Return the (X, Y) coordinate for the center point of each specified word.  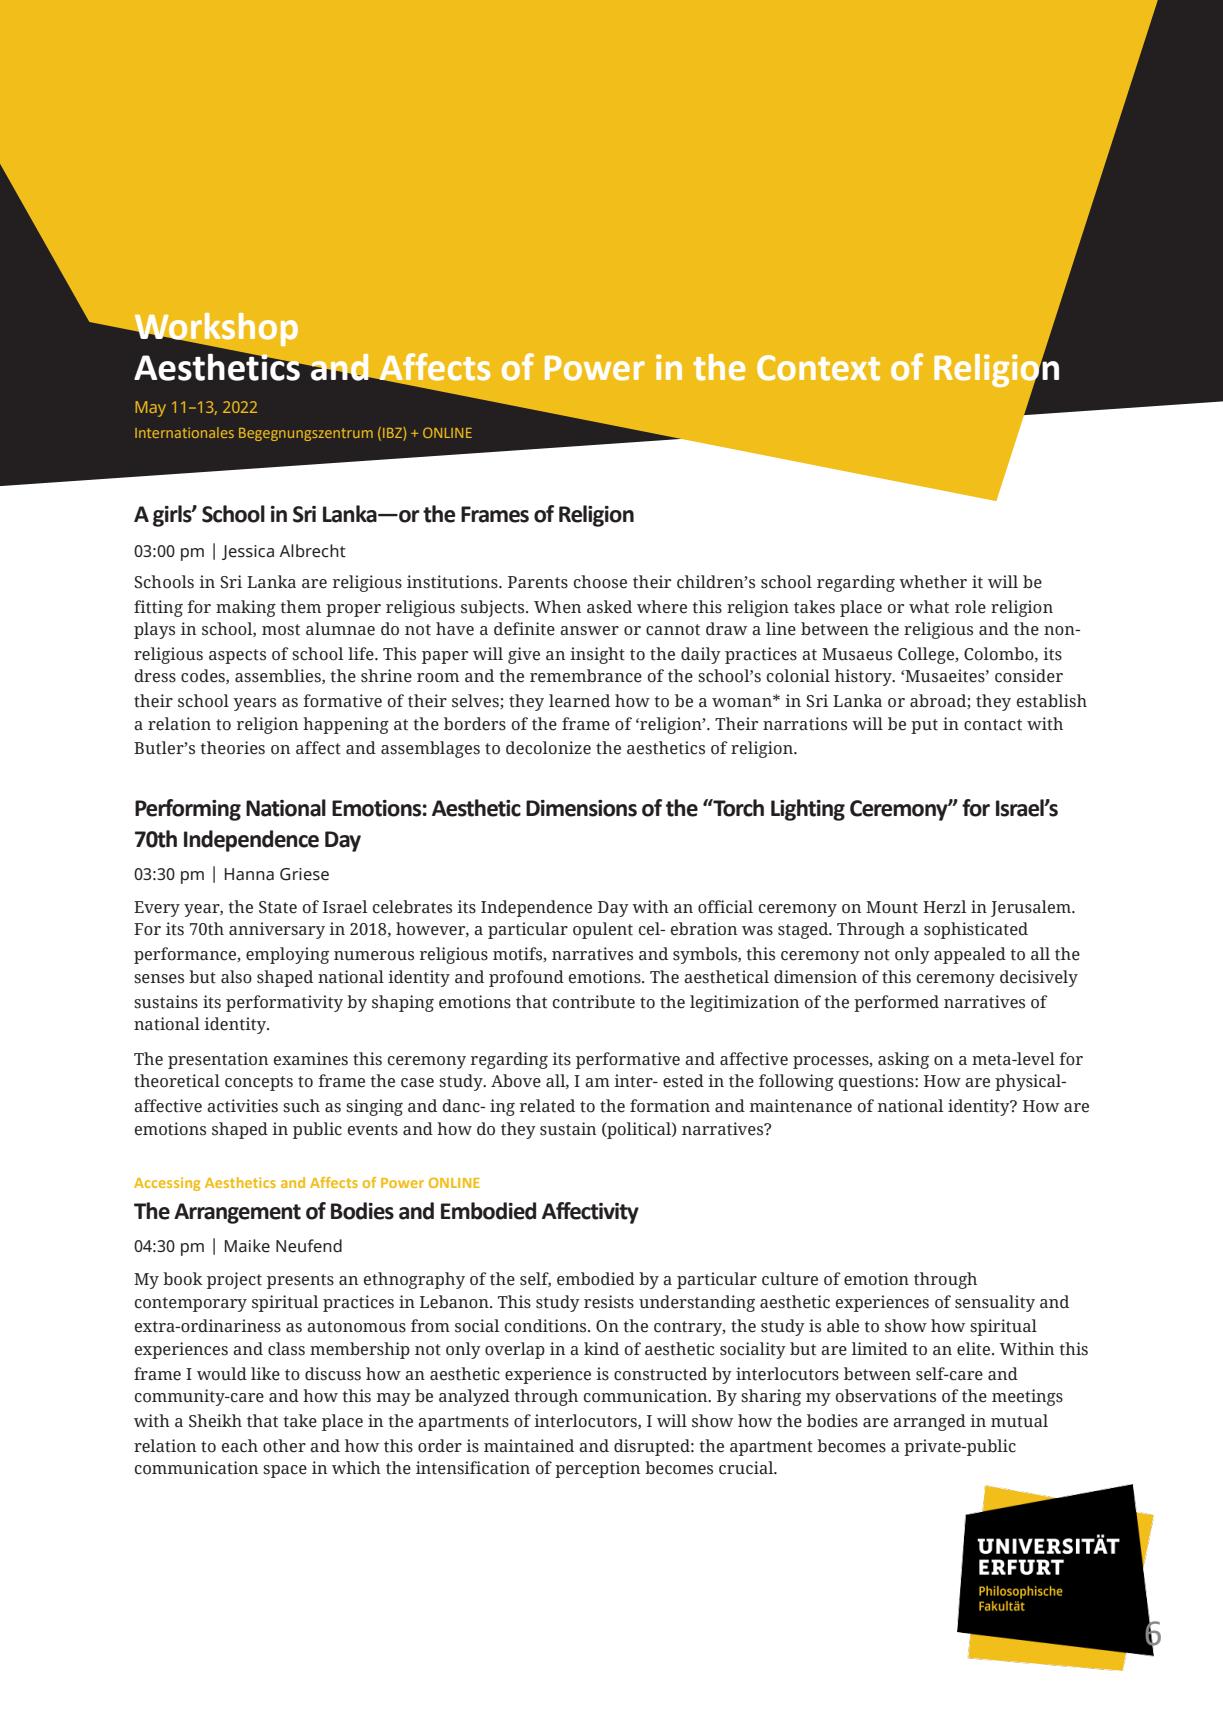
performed (896, 1003)
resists (609, 1302)
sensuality (995, 1303)
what (929, 607)
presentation (218, 1060)
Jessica (248, 552)
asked (609, 607)
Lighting (808, 810)
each (240, 1446)
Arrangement (237, 1213)
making (246, 608)
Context (818, 368)
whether (933, 582)
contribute (594, 1002)
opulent (603, 930)
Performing (188, 810)
